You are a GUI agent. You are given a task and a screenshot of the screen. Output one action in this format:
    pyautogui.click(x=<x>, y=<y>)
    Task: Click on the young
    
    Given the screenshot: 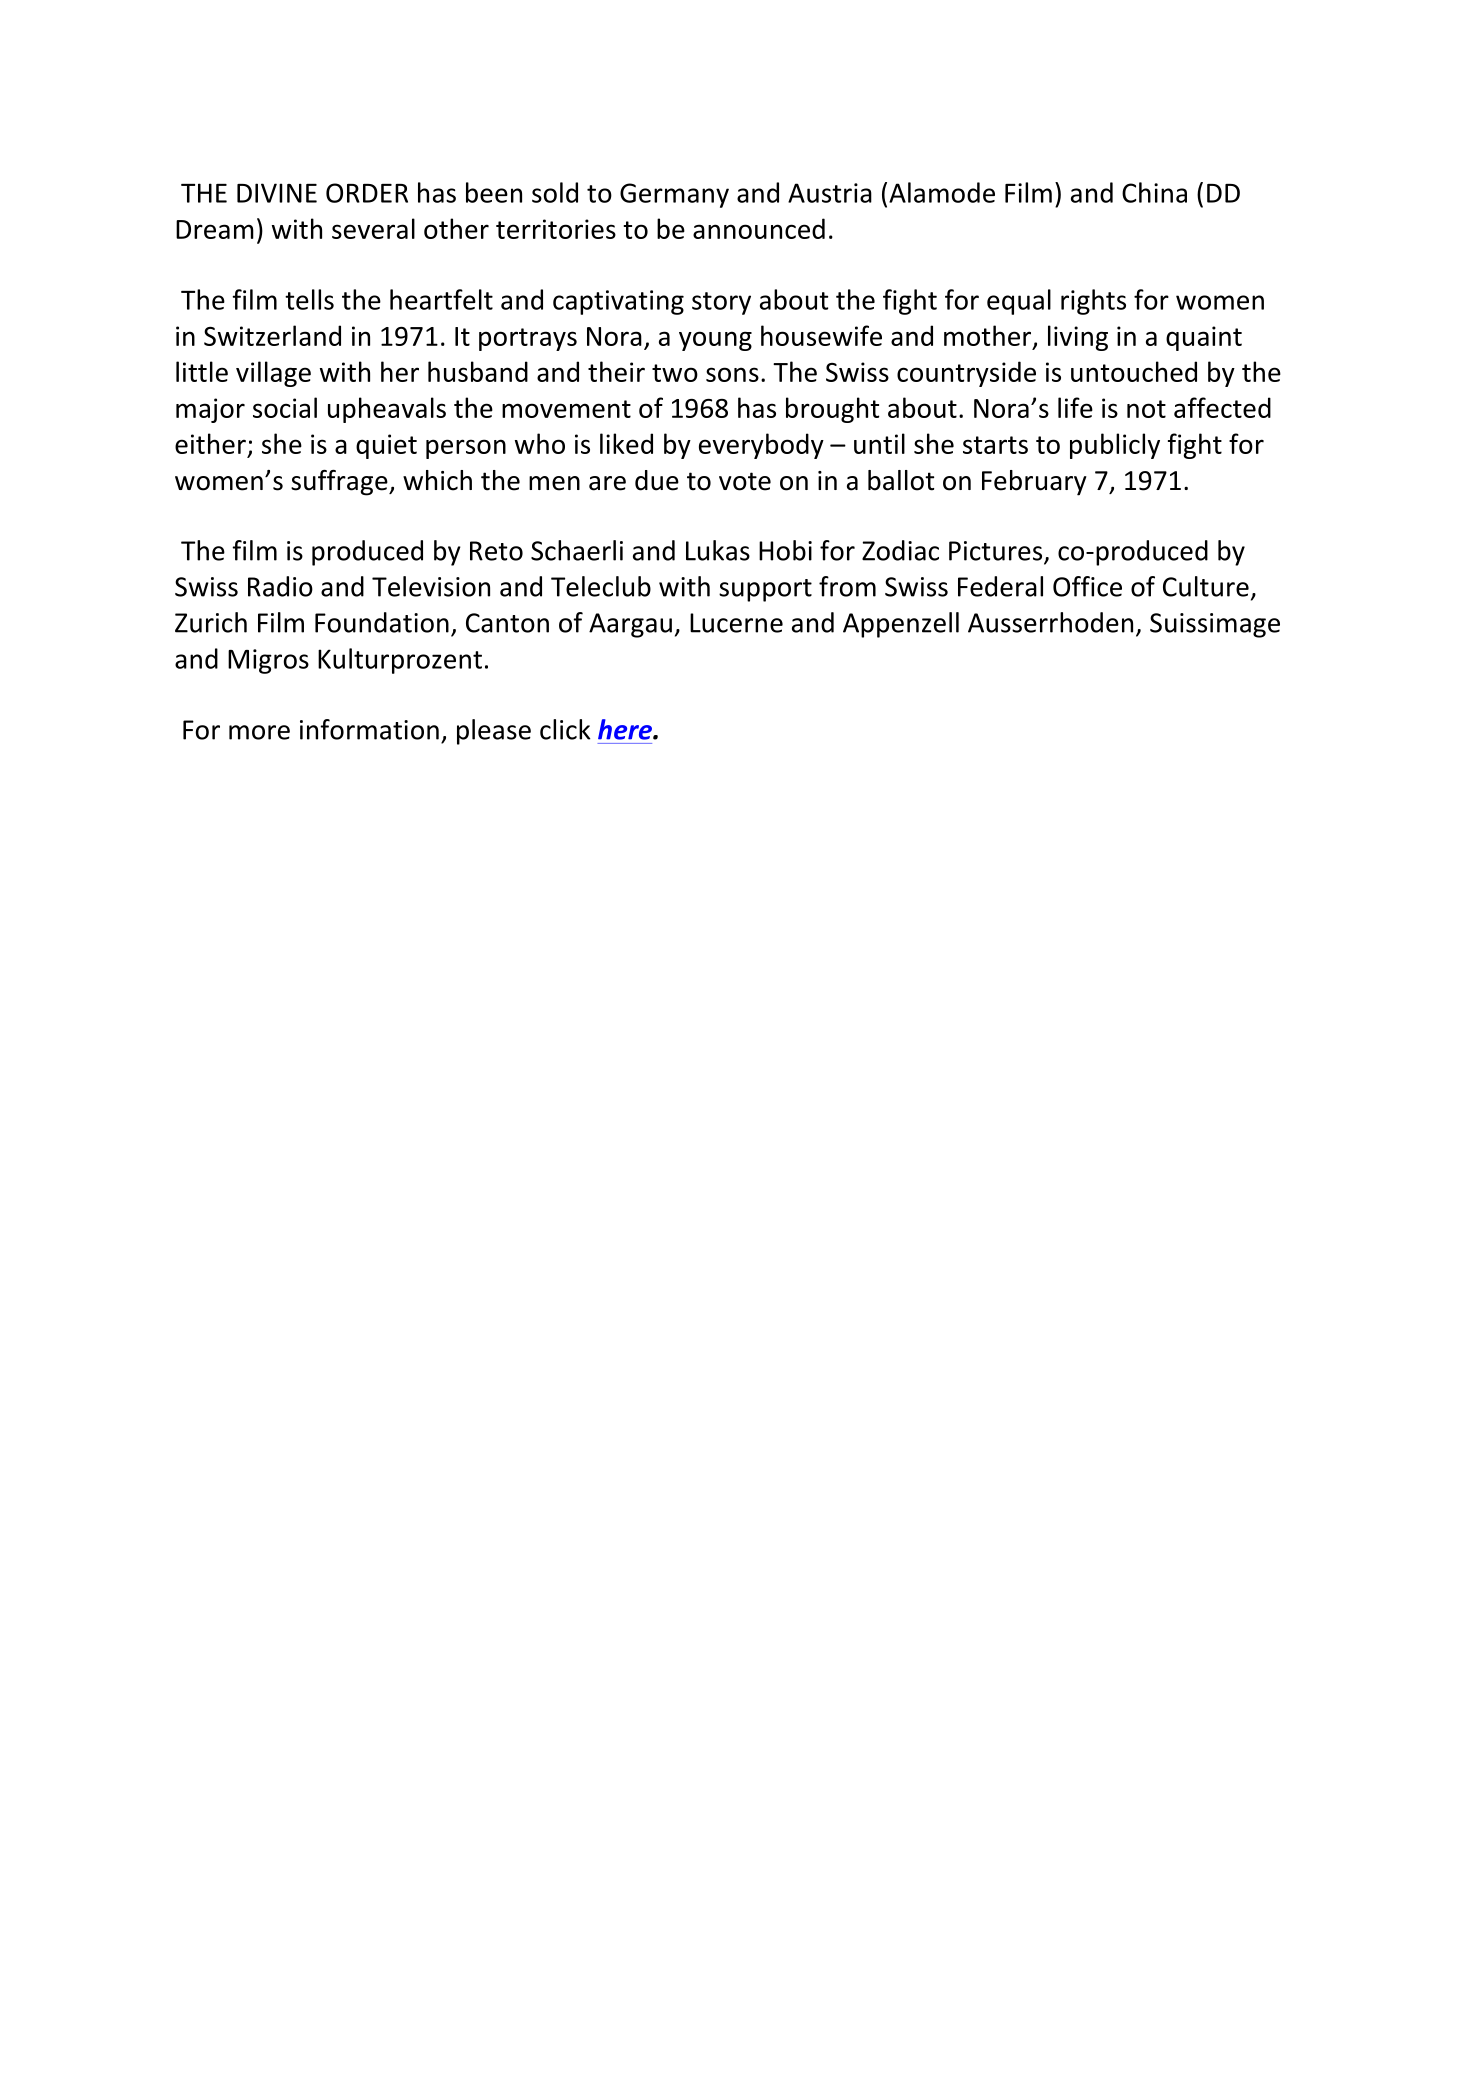 What is the action you would take?
    pyautogui.click(x=715, y=341)
